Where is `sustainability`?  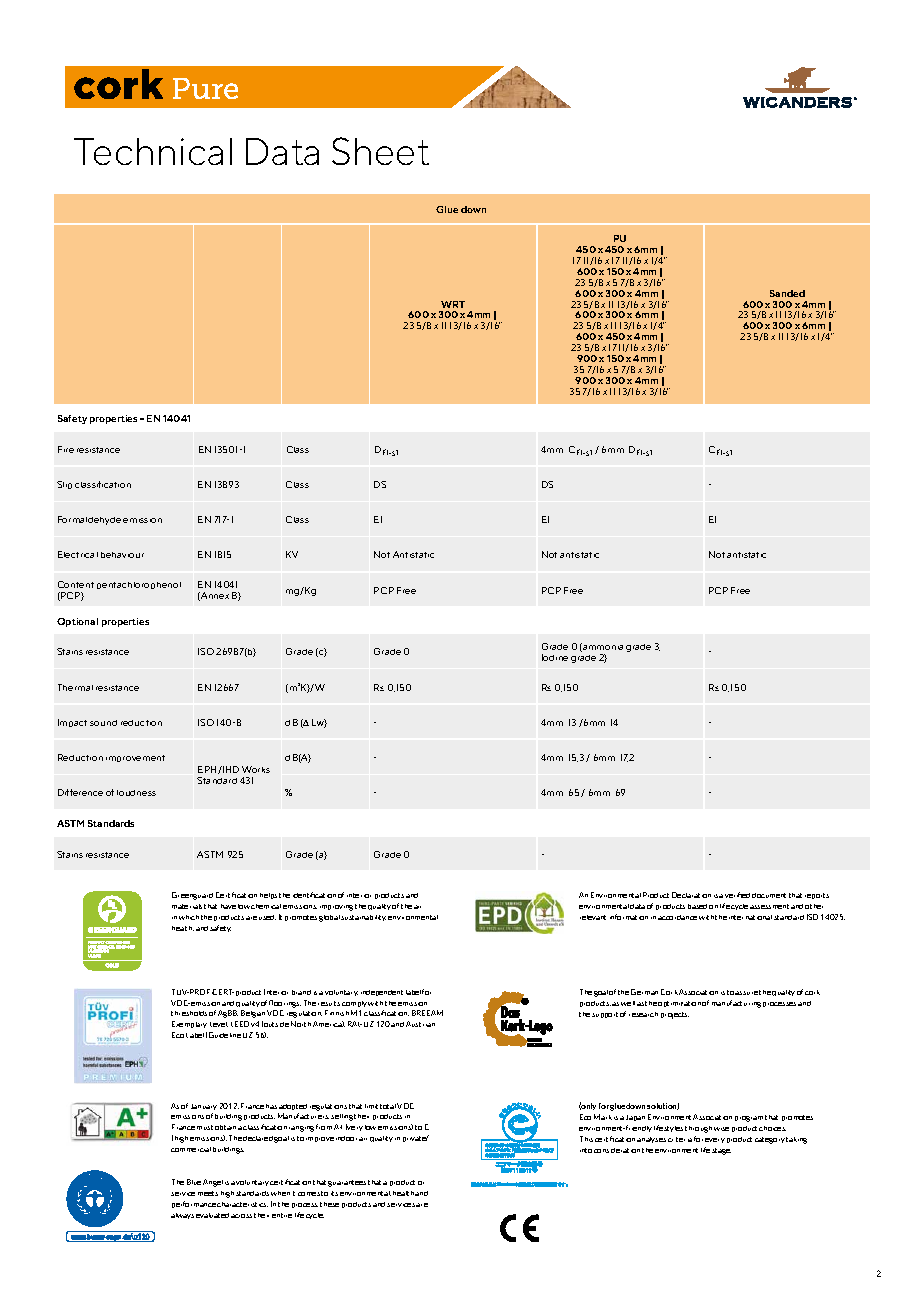
sustainability is located at coordinates (363, 918).
